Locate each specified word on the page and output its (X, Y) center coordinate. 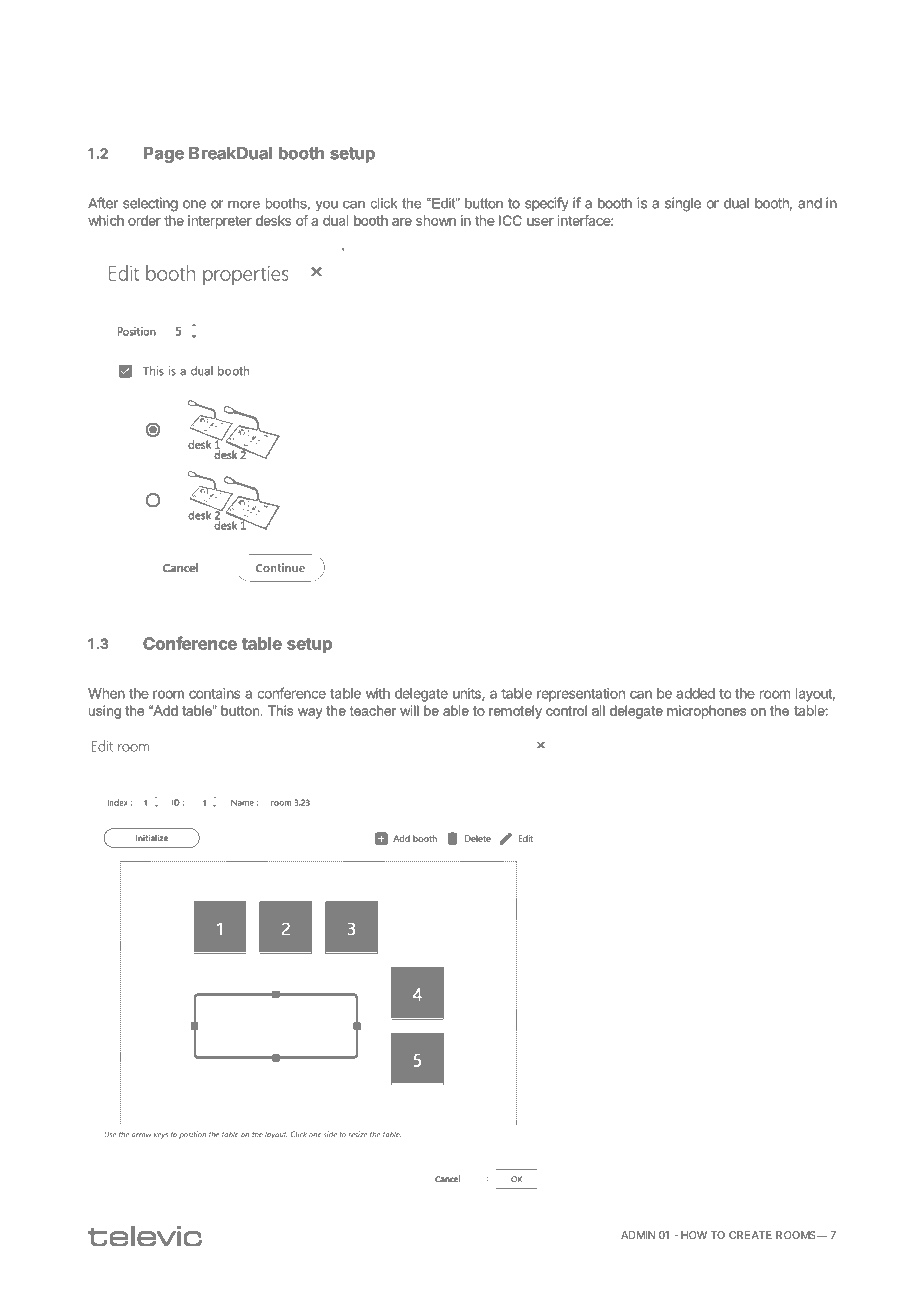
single (683, 204)
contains (215, 693)
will (409, 710)
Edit (443, 203)
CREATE (750, 1235)
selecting (150, 204)
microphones (707, 712)
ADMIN (638, 1235)
